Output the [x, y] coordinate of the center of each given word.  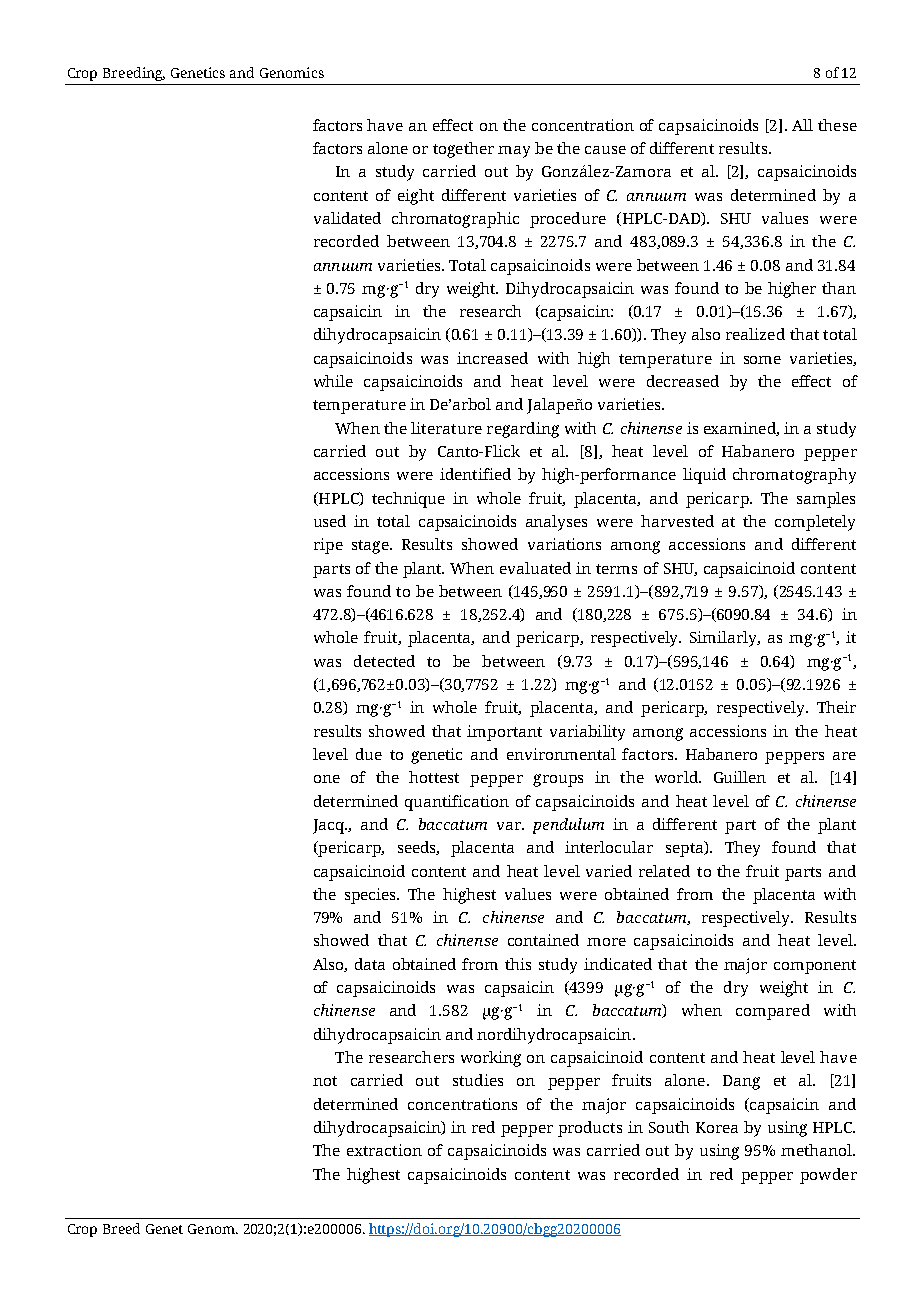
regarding [523, 430]
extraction [384, 1150]
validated [347, 218]
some [762, 360]
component [815, 967]
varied [609, 871]
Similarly [724, 639]
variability [587, 733]
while [333, 381]
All [802, 125]
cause [605, 150]
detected [384, 661]
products [590, 1129]
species [371, 896]
